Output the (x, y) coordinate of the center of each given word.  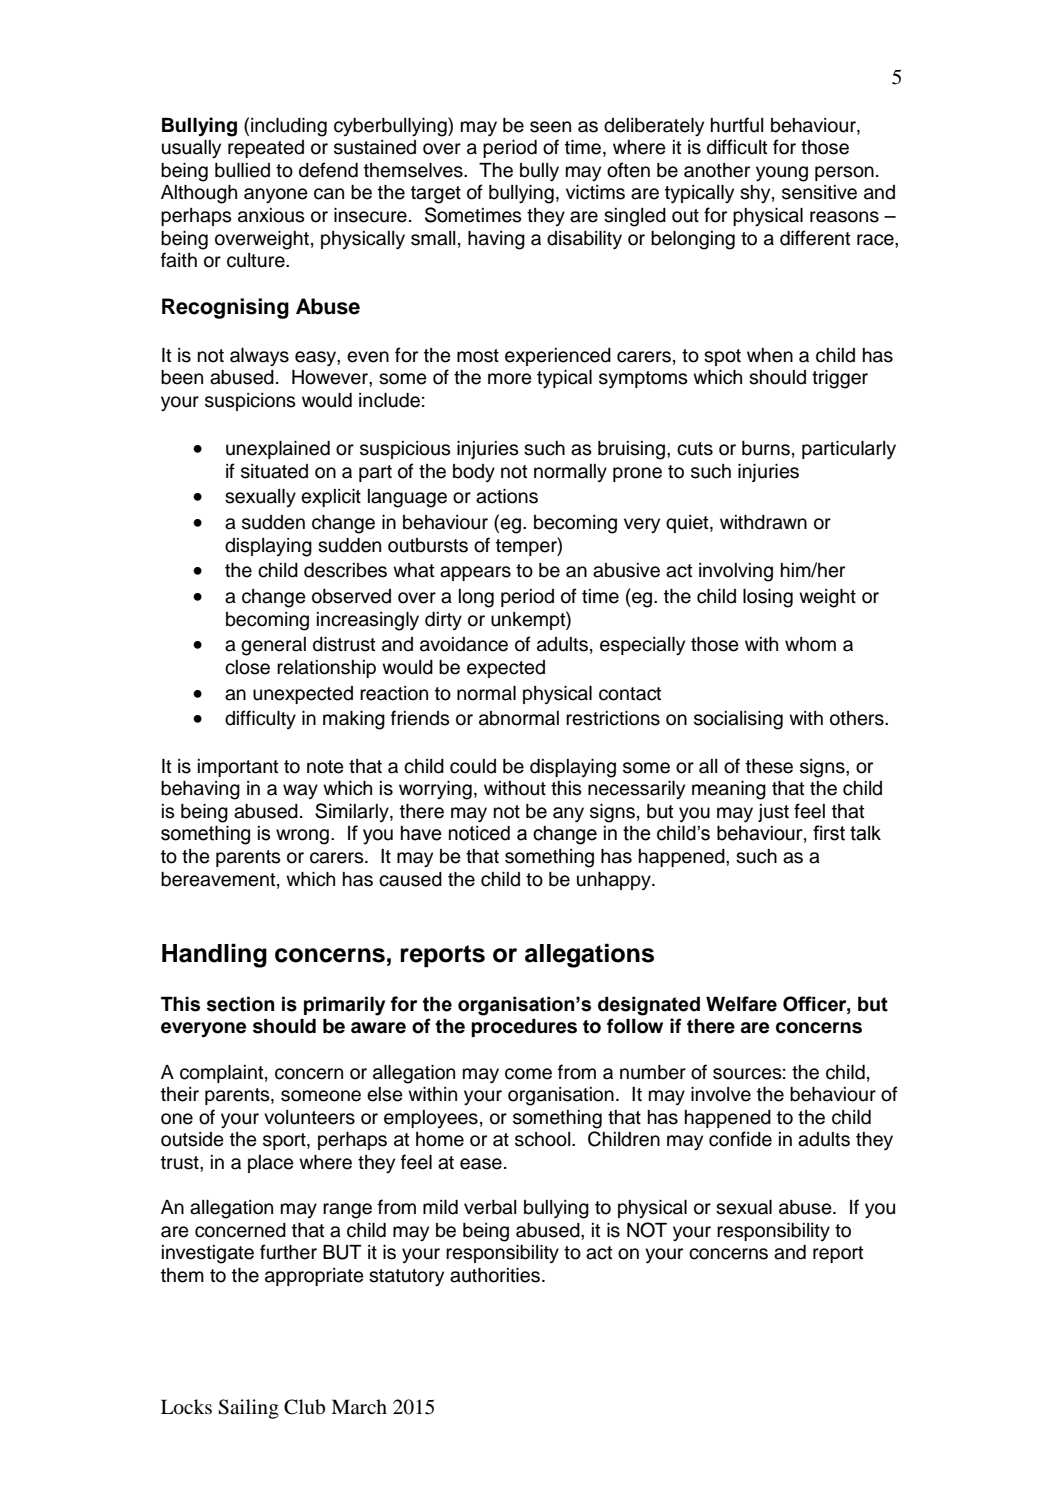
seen (550, 127)
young (782, 174)
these (769, 766)
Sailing (248, 1409)
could (473, 766)
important (238, 768)
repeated (266, 149)
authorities (495, 1275)
